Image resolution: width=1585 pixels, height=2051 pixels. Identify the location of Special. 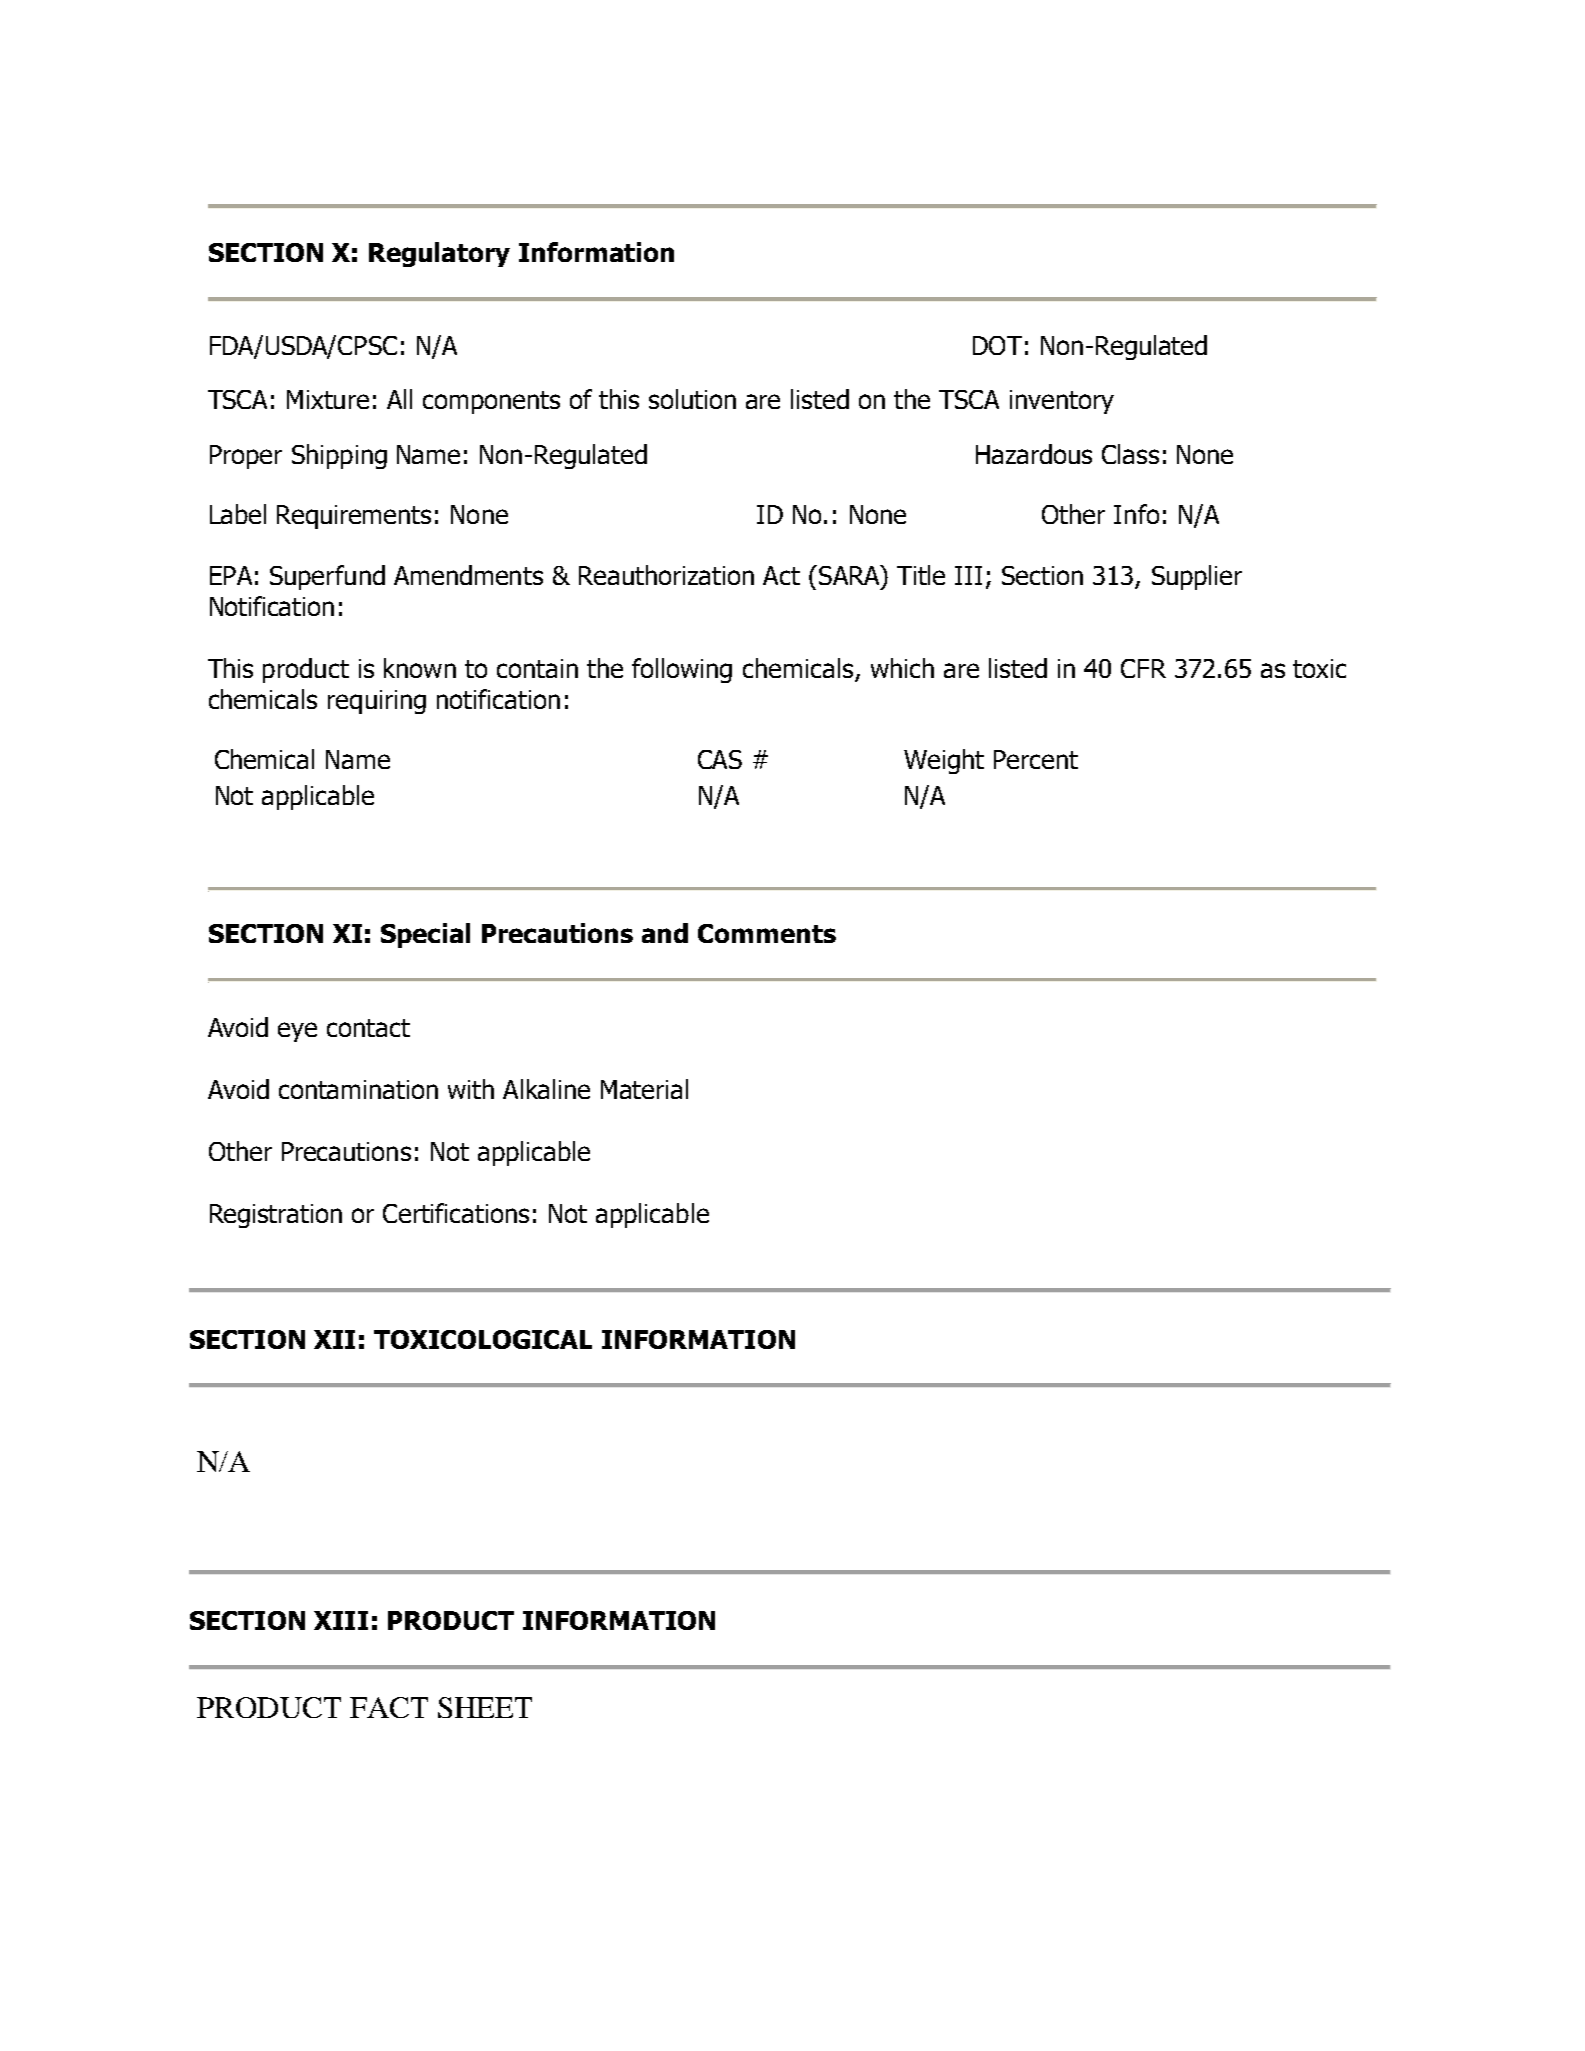
(425, 935).
